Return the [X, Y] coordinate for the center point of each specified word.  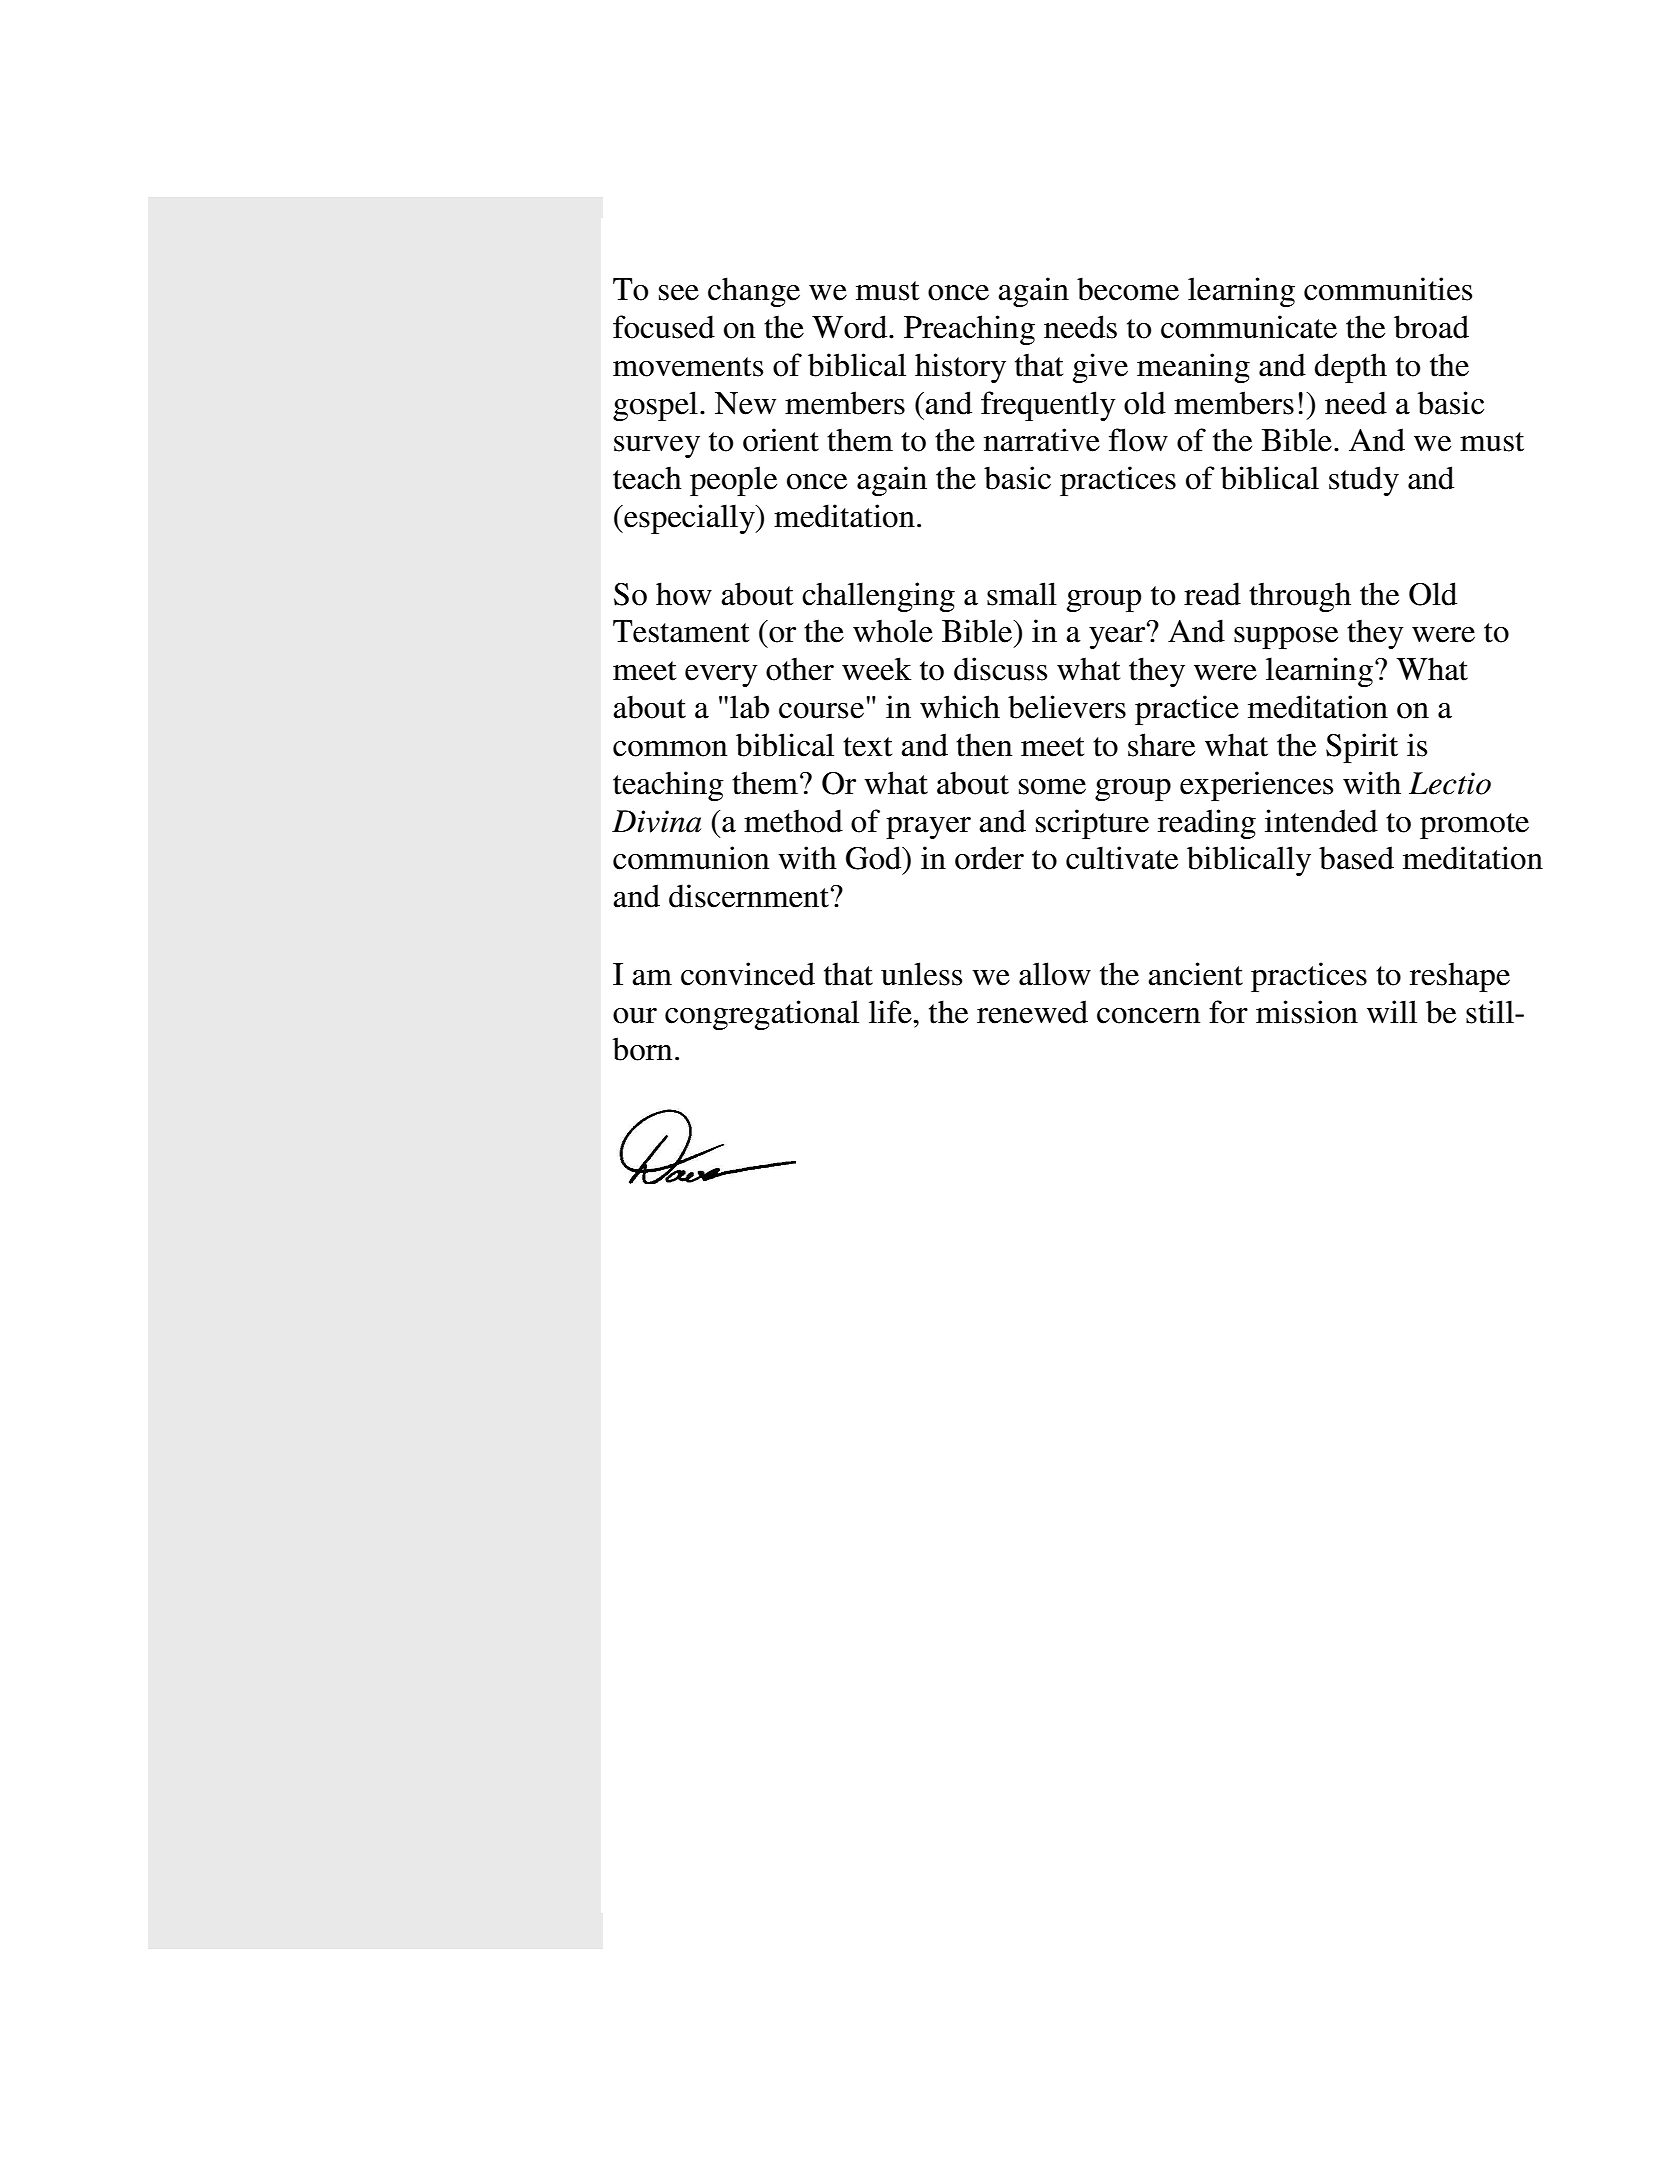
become [1128, 289]
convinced [748, 974]
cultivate [1122, 858]
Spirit [1362, 748]
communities [1388, 289]
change [754, 292]
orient [781, 440]
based [1356, 858]
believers [1067, 707]
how [684, 594]
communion [691, 858]
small [1022, 594]
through [1300, 597]
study [1364, 481]
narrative [1042, 440]
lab [749, 707]
